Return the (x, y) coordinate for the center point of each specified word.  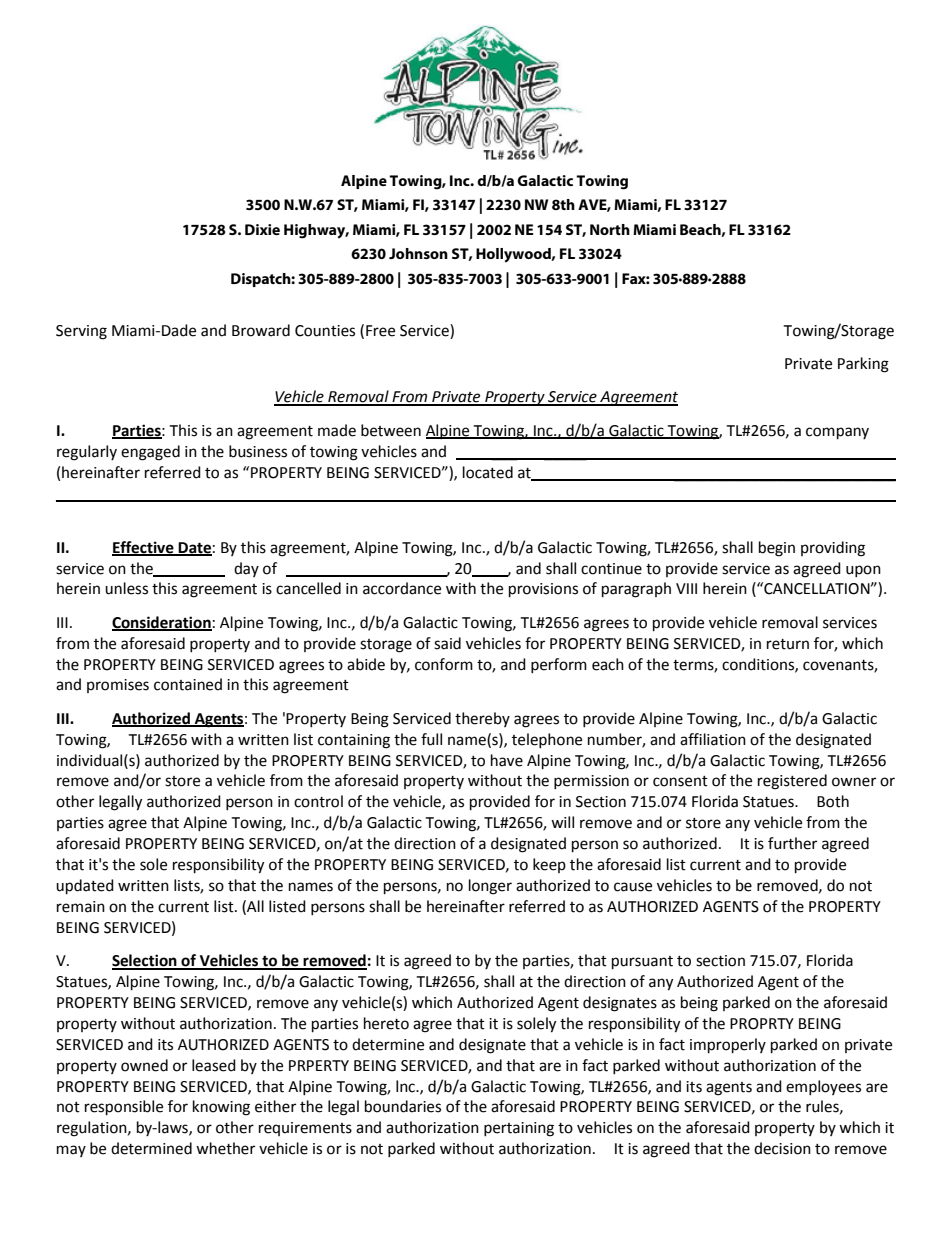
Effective (144, 548)
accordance (402, 588)
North (610, 229)
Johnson (418, 253)
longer (490, 887)
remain (81, 907)
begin (777, 549)
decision (782, 1148)
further (792, 843)
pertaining (519, 1129)
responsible (124, 1108)
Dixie (262, 229)
